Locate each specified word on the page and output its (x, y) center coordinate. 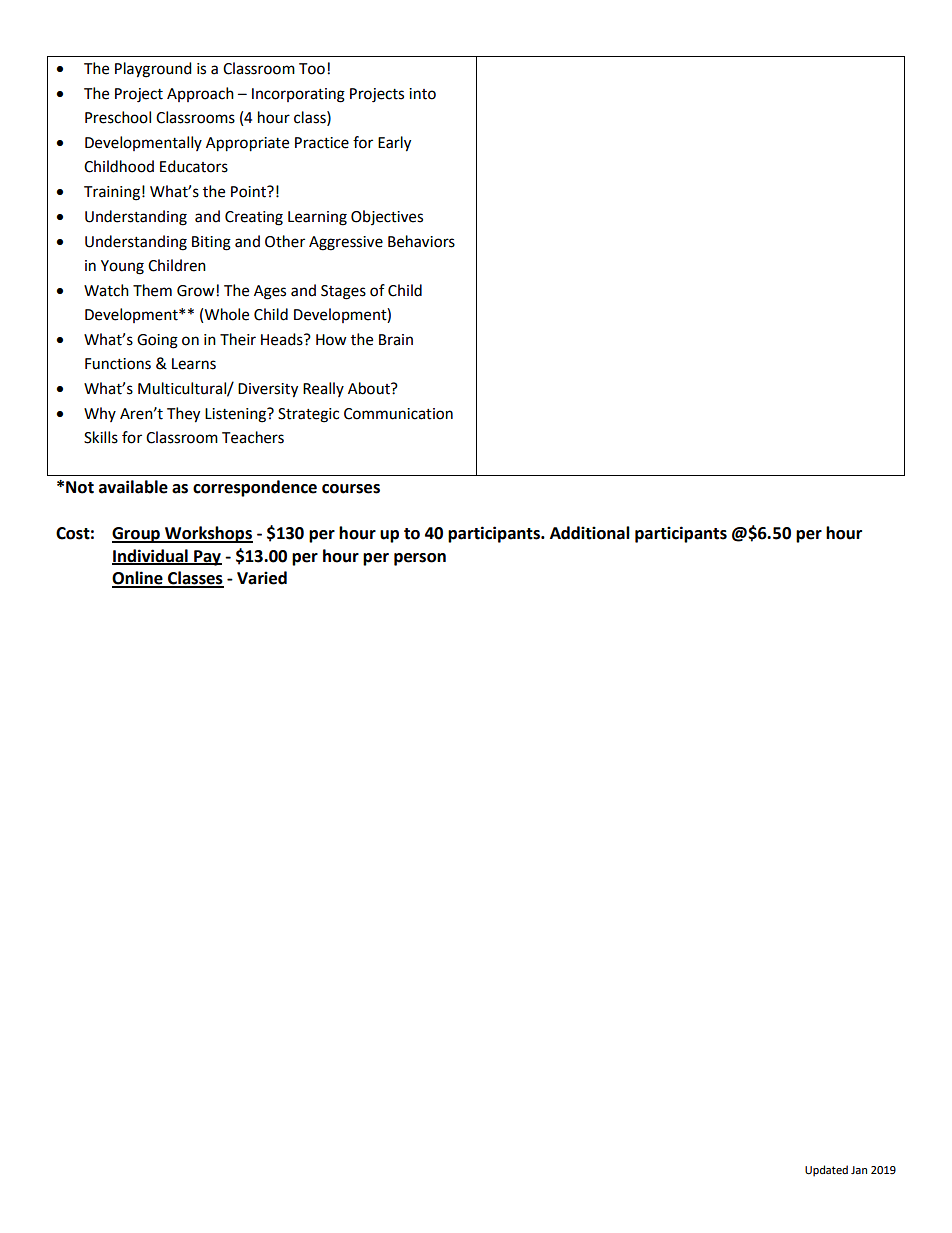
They (183, 415)
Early (394, 144)
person (420, 559)
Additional (590, 533)
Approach (200, 94)
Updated (826, 1171)
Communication (398, 414)
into (422, 94)
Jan (859, 1170)
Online (138, 579)
